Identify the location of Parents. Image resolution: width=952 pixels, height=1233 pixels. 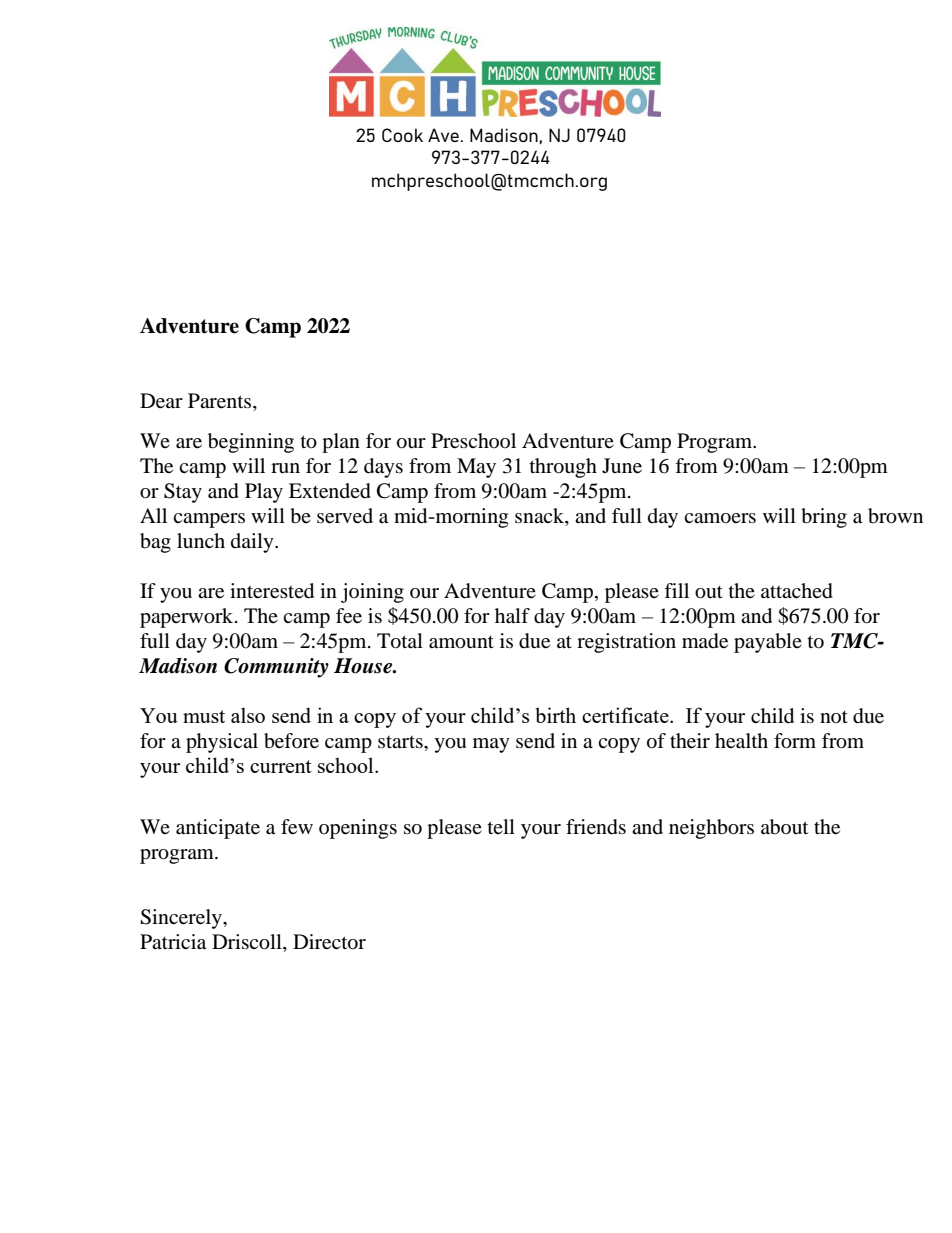
(221, 402).
